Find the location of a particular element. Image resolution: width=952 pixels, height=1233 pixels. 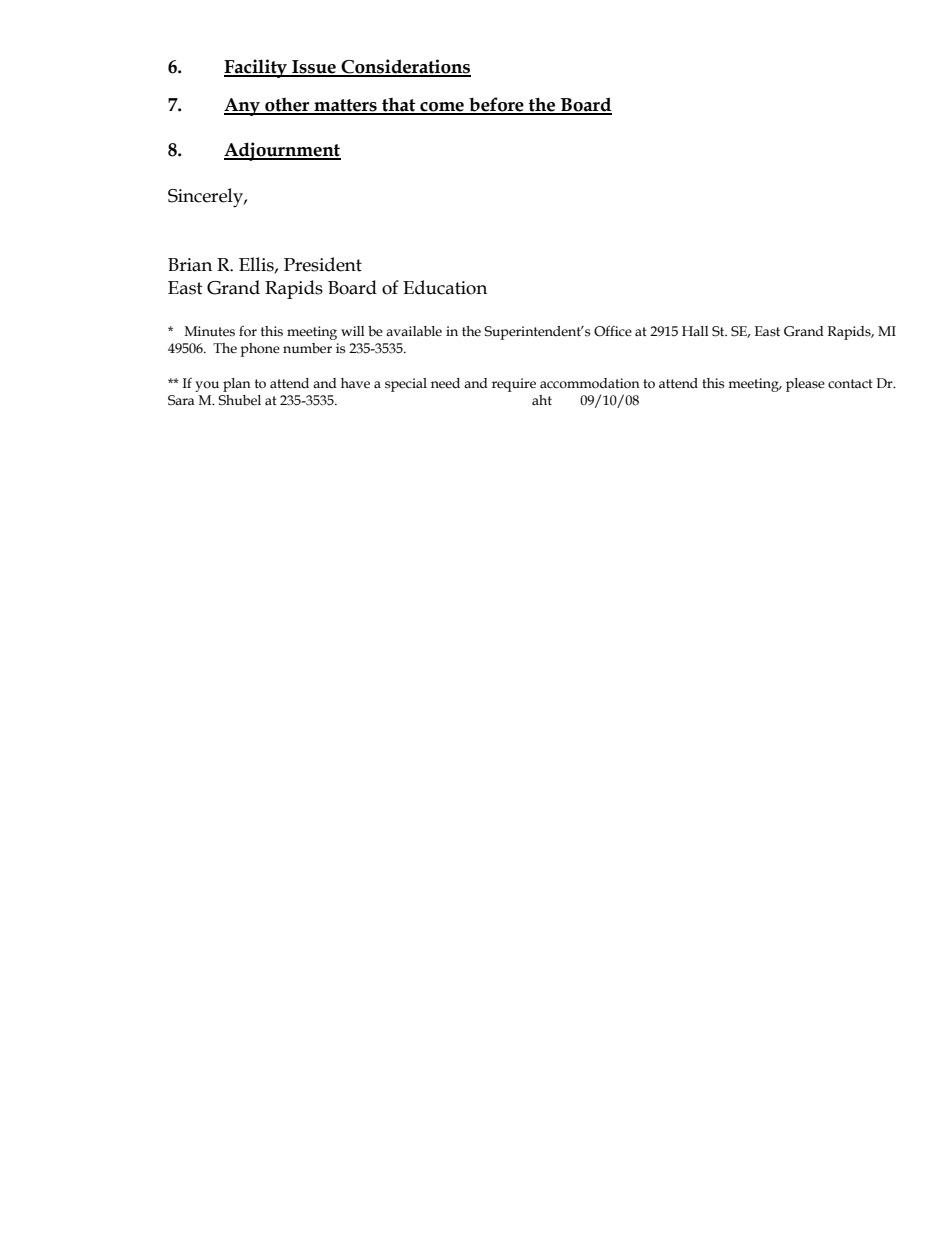

Hall is located at coordinates (695, 331).
